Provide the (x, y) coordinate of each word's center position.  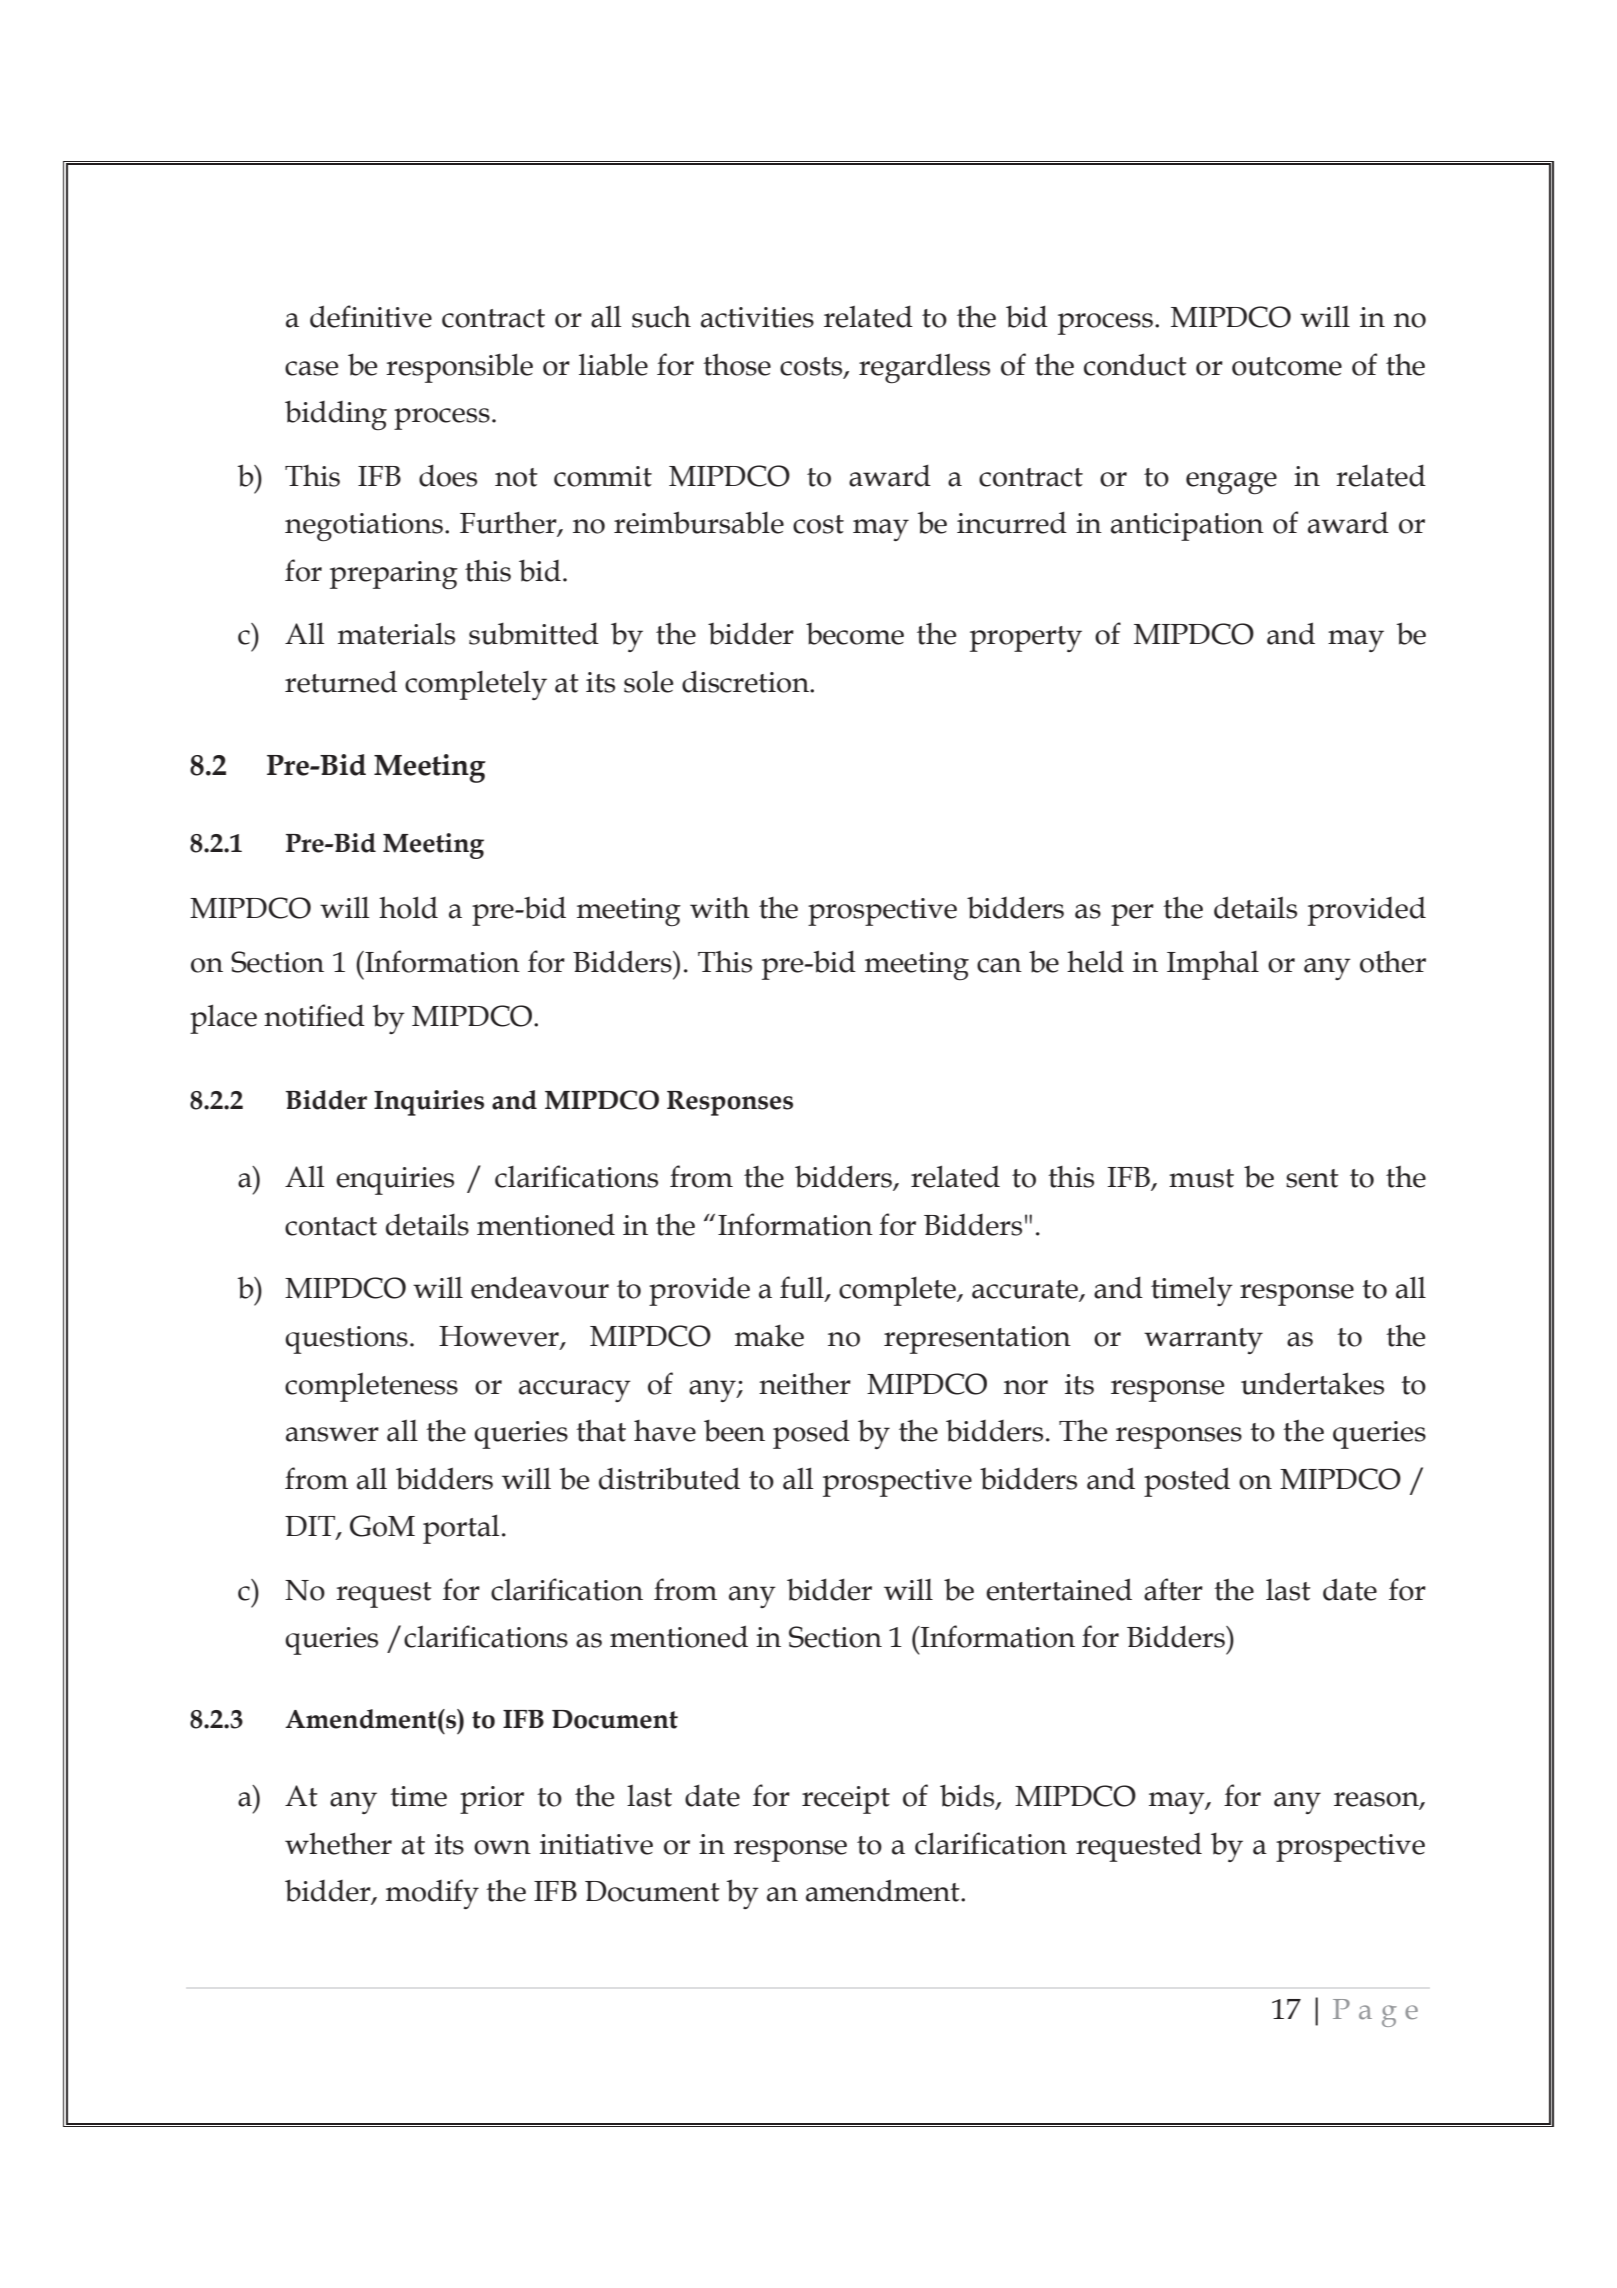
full (803, 1288)
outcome (1287, 366)
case (312, 368)
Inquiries (429, 1103)
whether (338, 1843)
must (1201, 1178)
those (737, 364)
